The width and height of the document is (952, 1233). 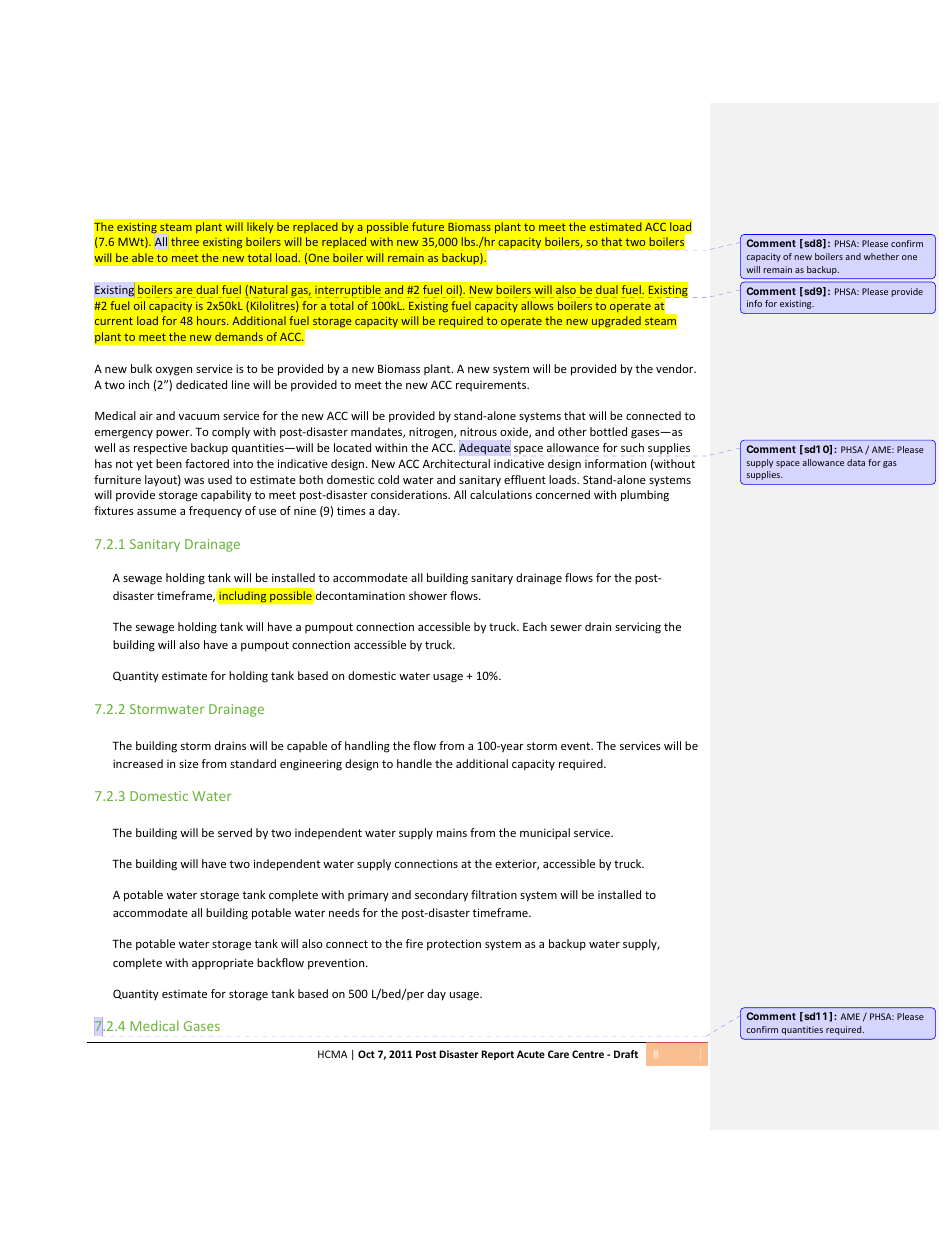 What do you see at coordinates (626, 1054) in the document?
I see `Draft` at bounding box center [626, 1054].
